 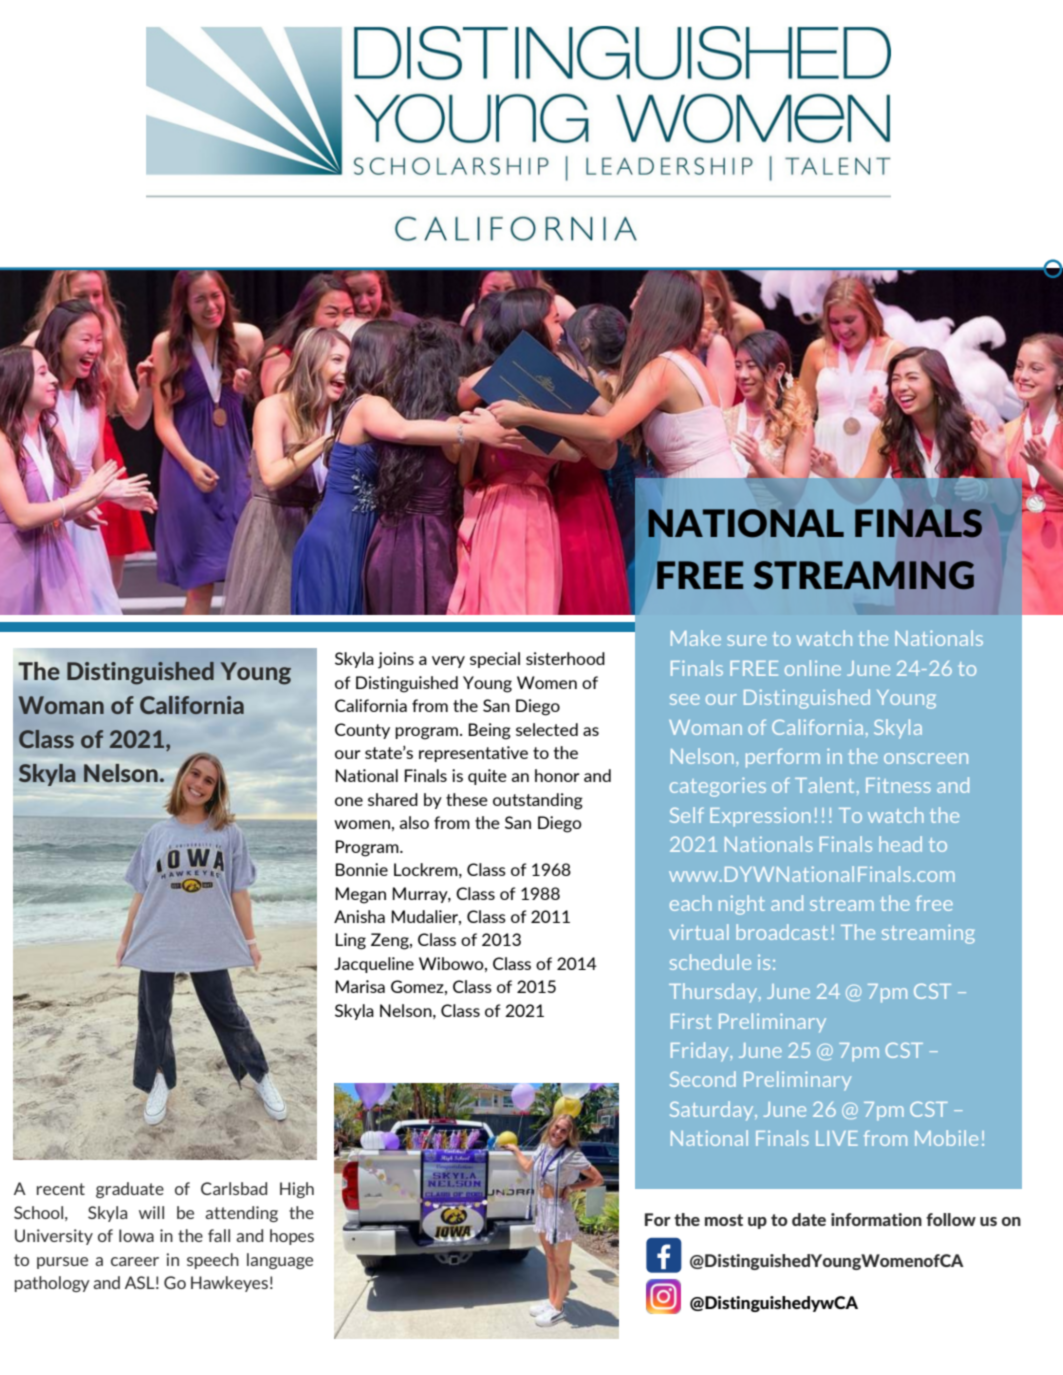 What do you see at coordinates (360, 986) in the screenshot?
I see `Marisa` at bounding box center [360, 986].
